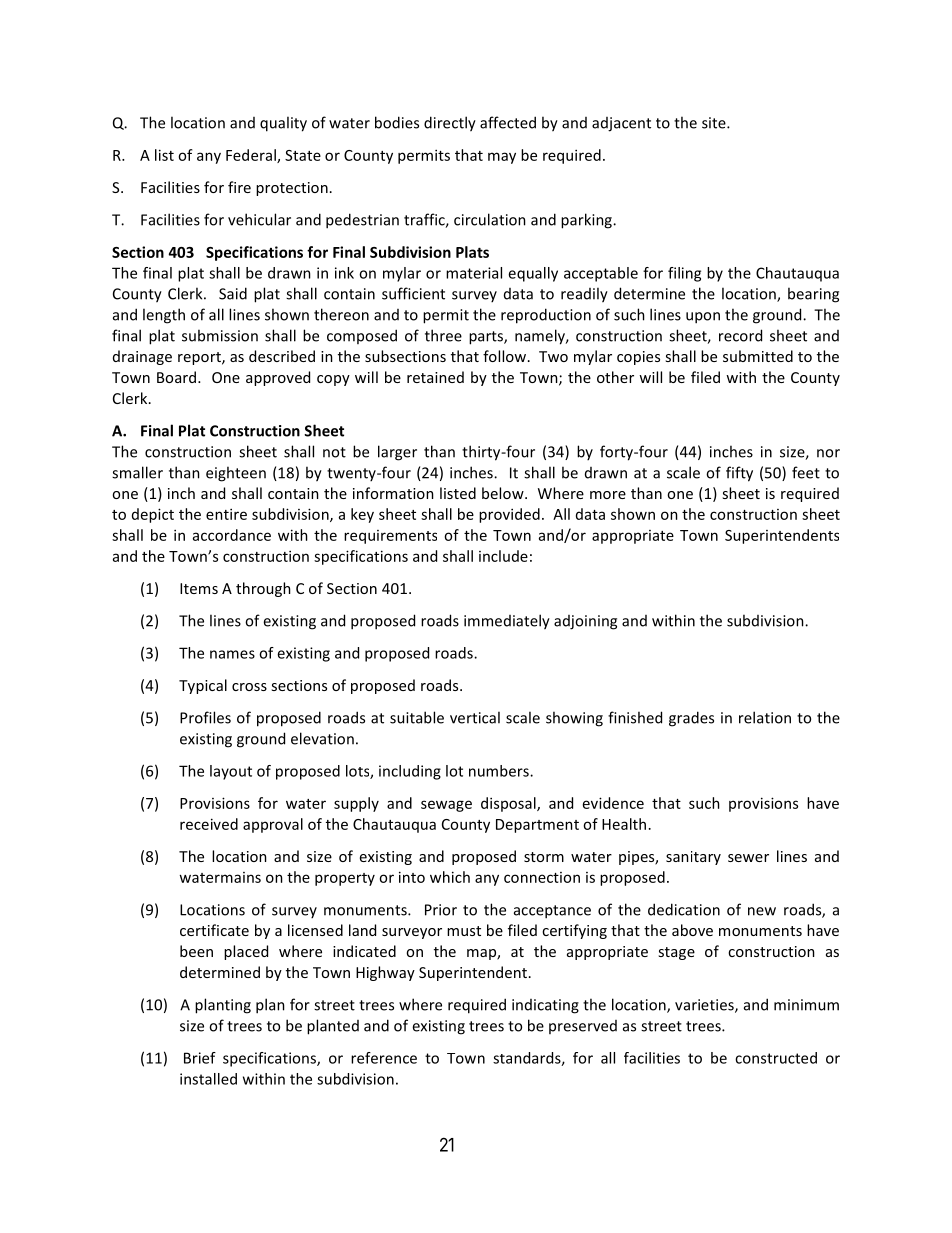 Image resolution: width=952 pixels, height=1233 pixels. Describe the element at coordinates (748, 858) in the screenshot. I see `sewer` at that location.
